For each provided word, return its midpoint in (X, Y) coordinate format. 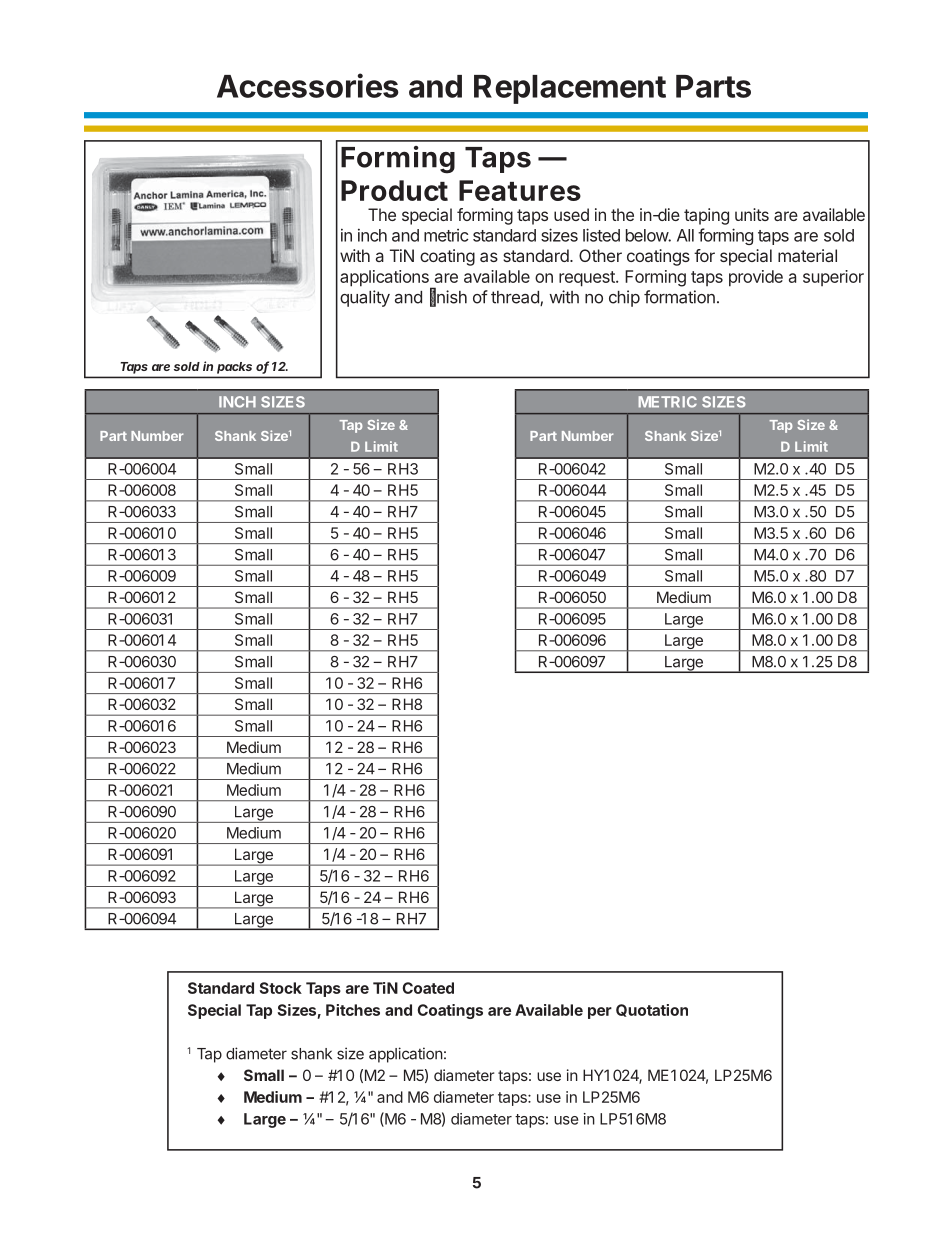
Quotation (652, 1010)
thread (516, 298)
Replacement (570, 89)
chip (624, 298)
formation (679, 297)
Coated (428, 988)
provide (756, 278)
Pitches (353, 1010)
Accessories (308, 85)
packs (234, 368)
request (588, 279)
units (752, 214)
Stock (281, 988)
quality (365, 298)
